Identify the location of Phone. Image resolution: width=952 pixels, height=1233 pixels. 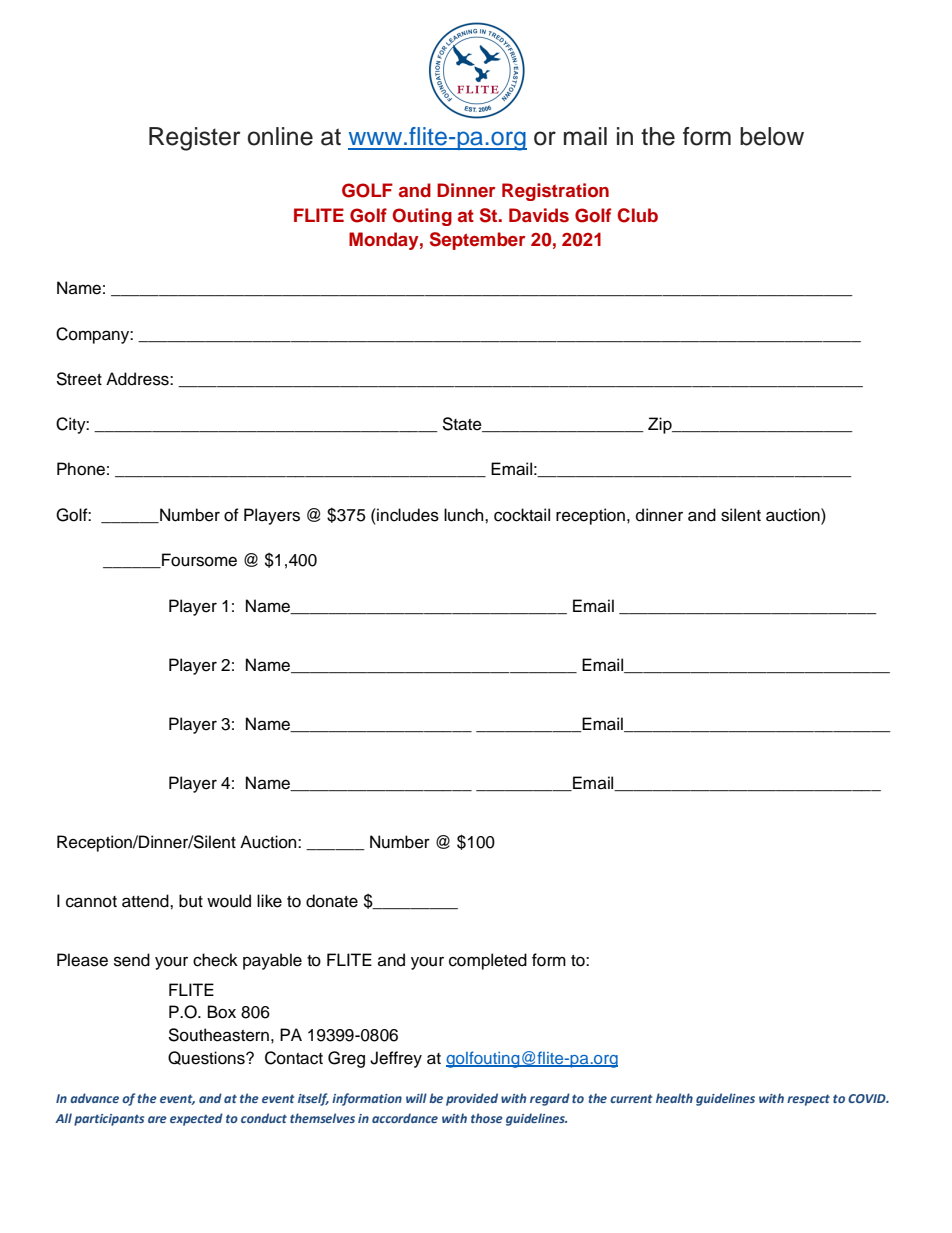
(81, 469).
